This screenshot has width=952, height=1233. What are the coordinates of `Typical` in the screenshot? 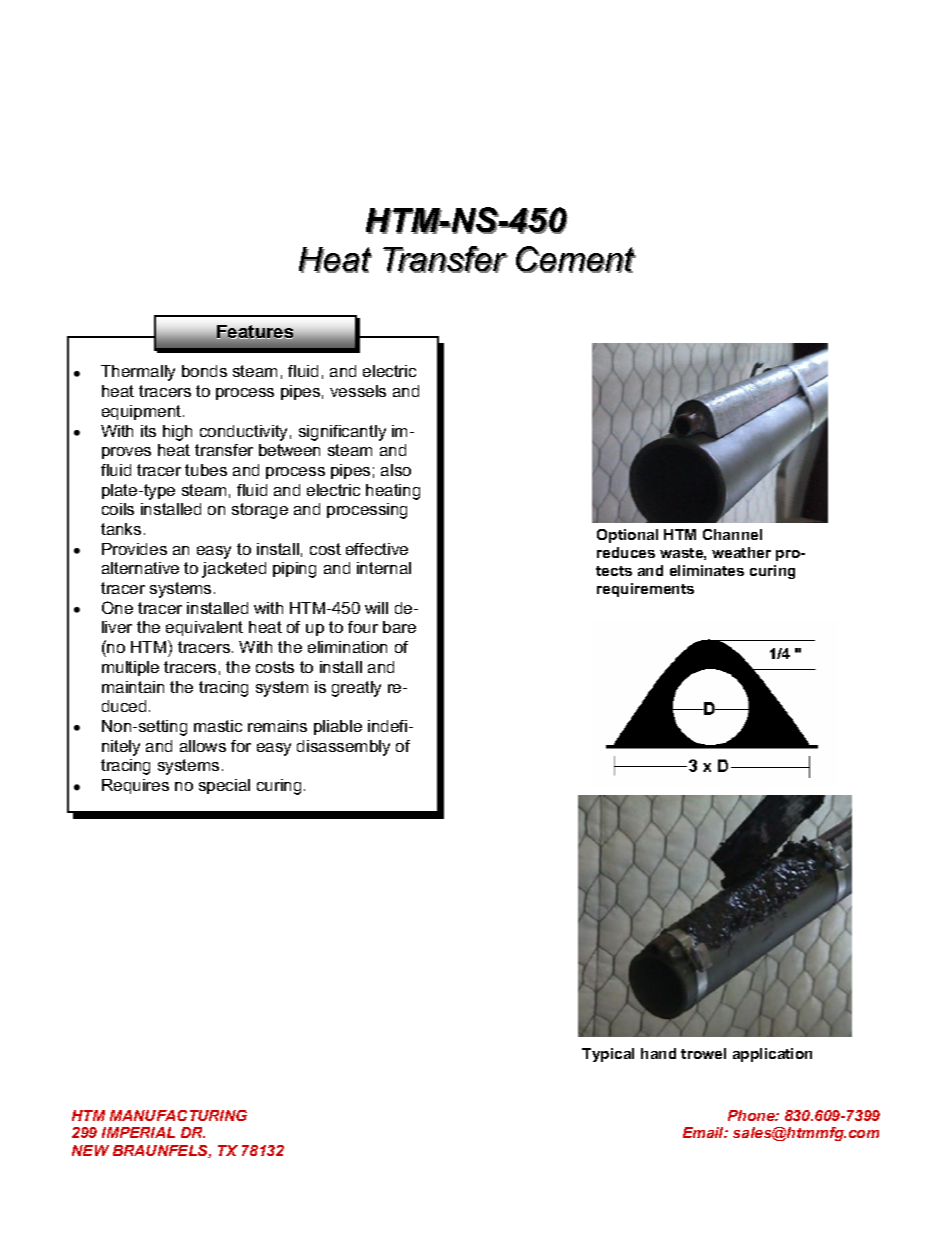 It's located at (608, 1055).
